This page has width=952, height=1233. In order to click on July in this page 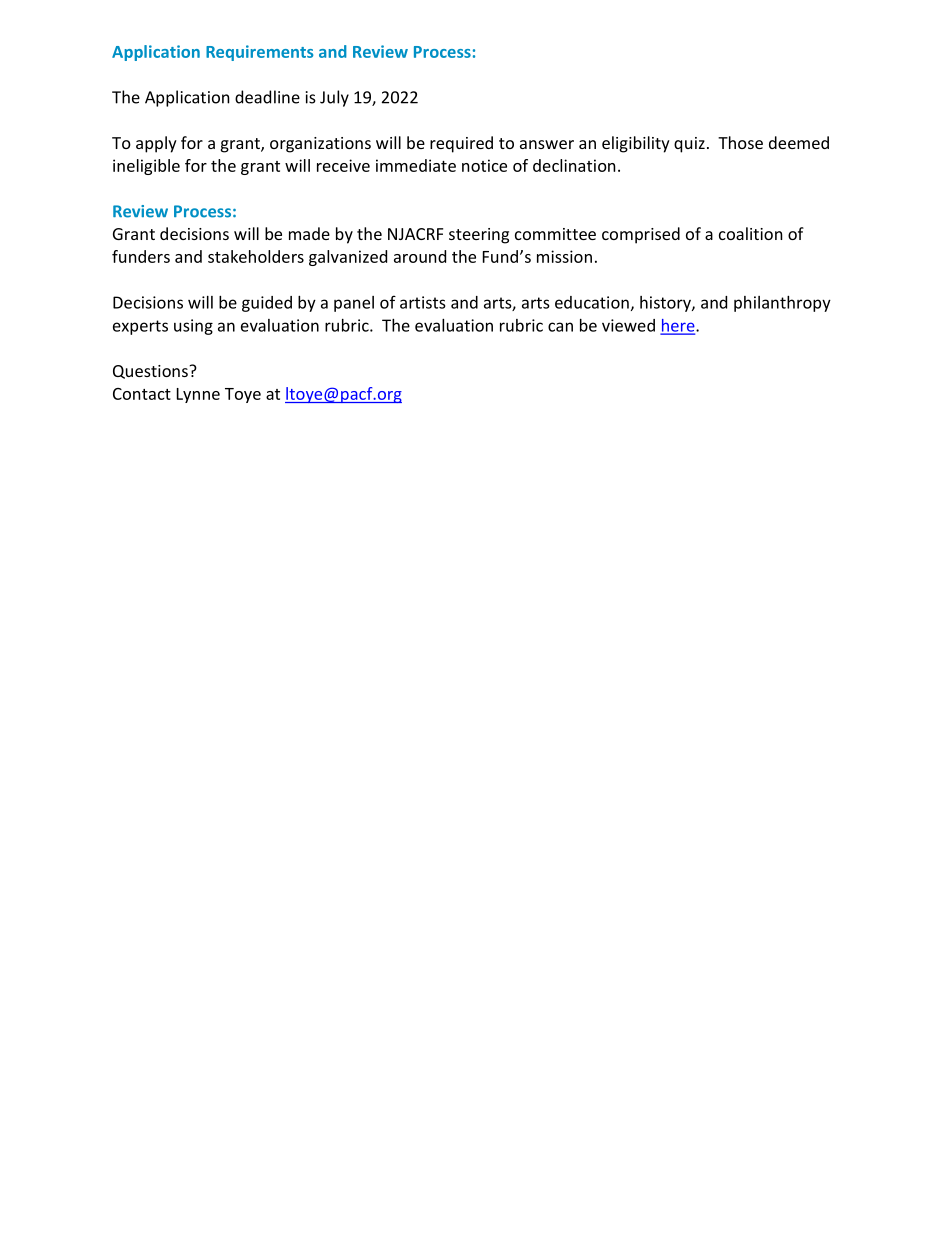, I will do `click(334, 98)`.
